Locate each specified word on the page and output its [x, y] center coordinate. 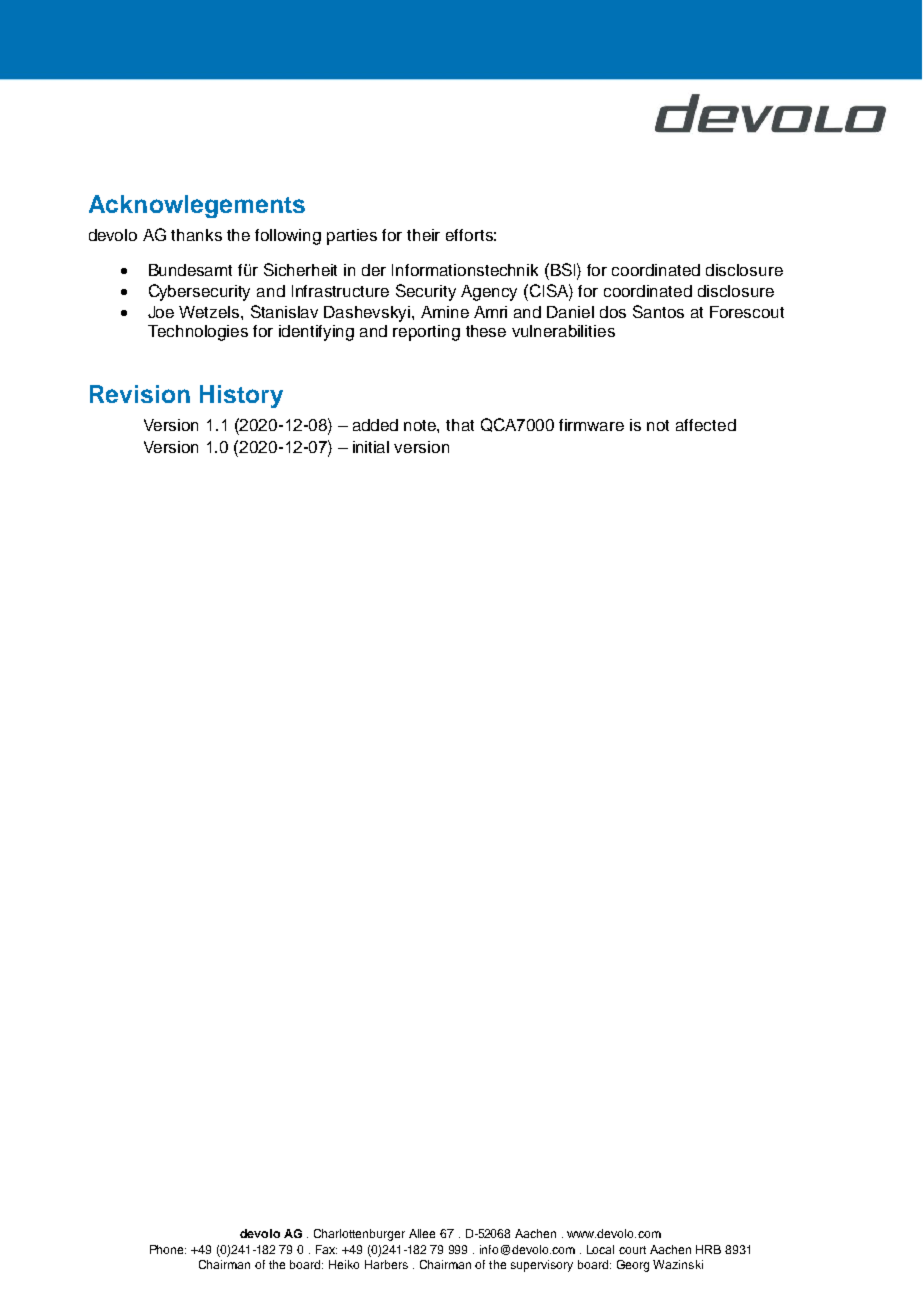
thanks [196, 235]
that [460, 425]
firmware [591, 425]
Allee [422, 1233]
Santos [658, 311]
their [423, 235]
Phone [168, 1249]
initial [371, 447]
